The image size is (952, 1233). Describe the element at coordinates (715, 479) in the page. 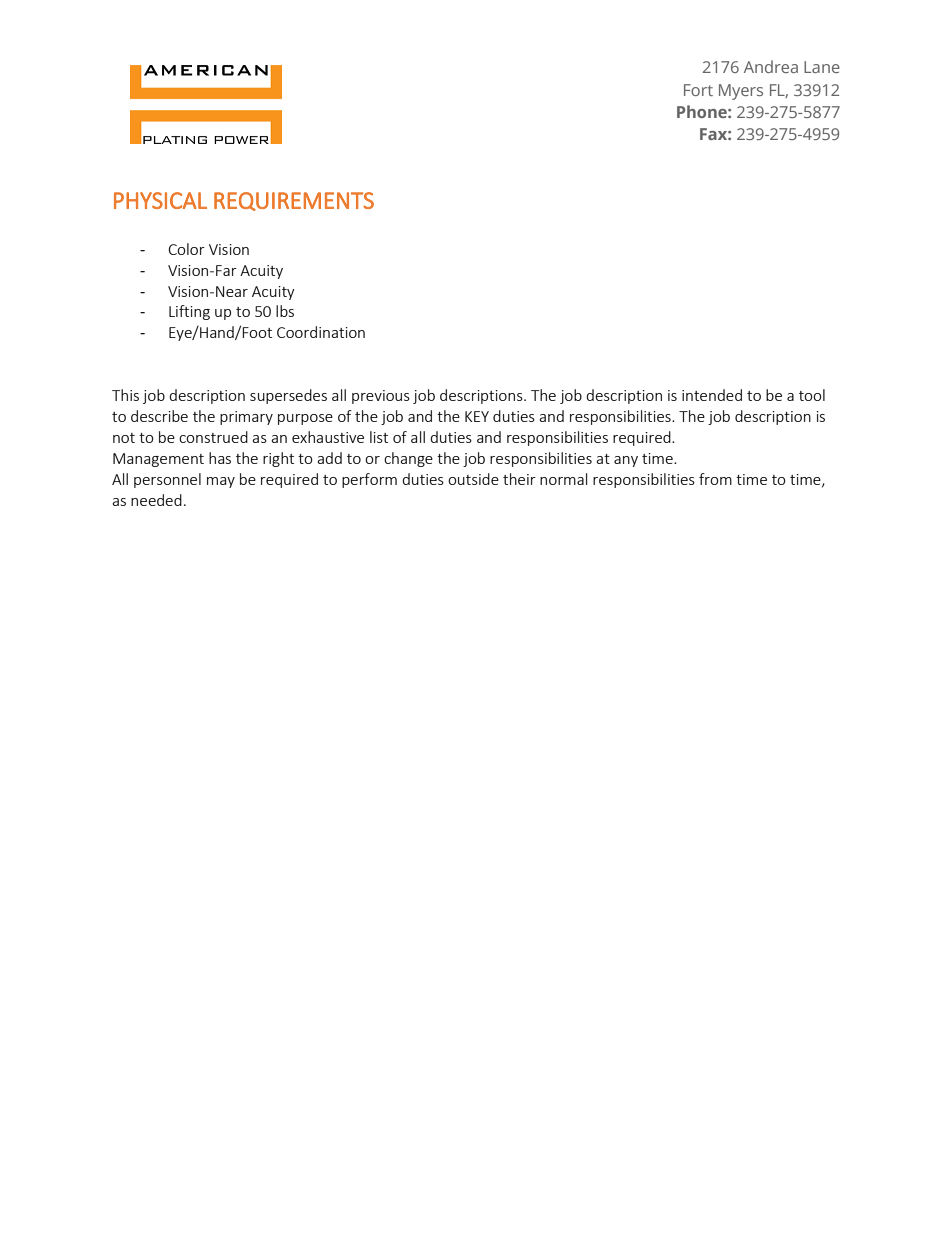

I see `from` at that location.
